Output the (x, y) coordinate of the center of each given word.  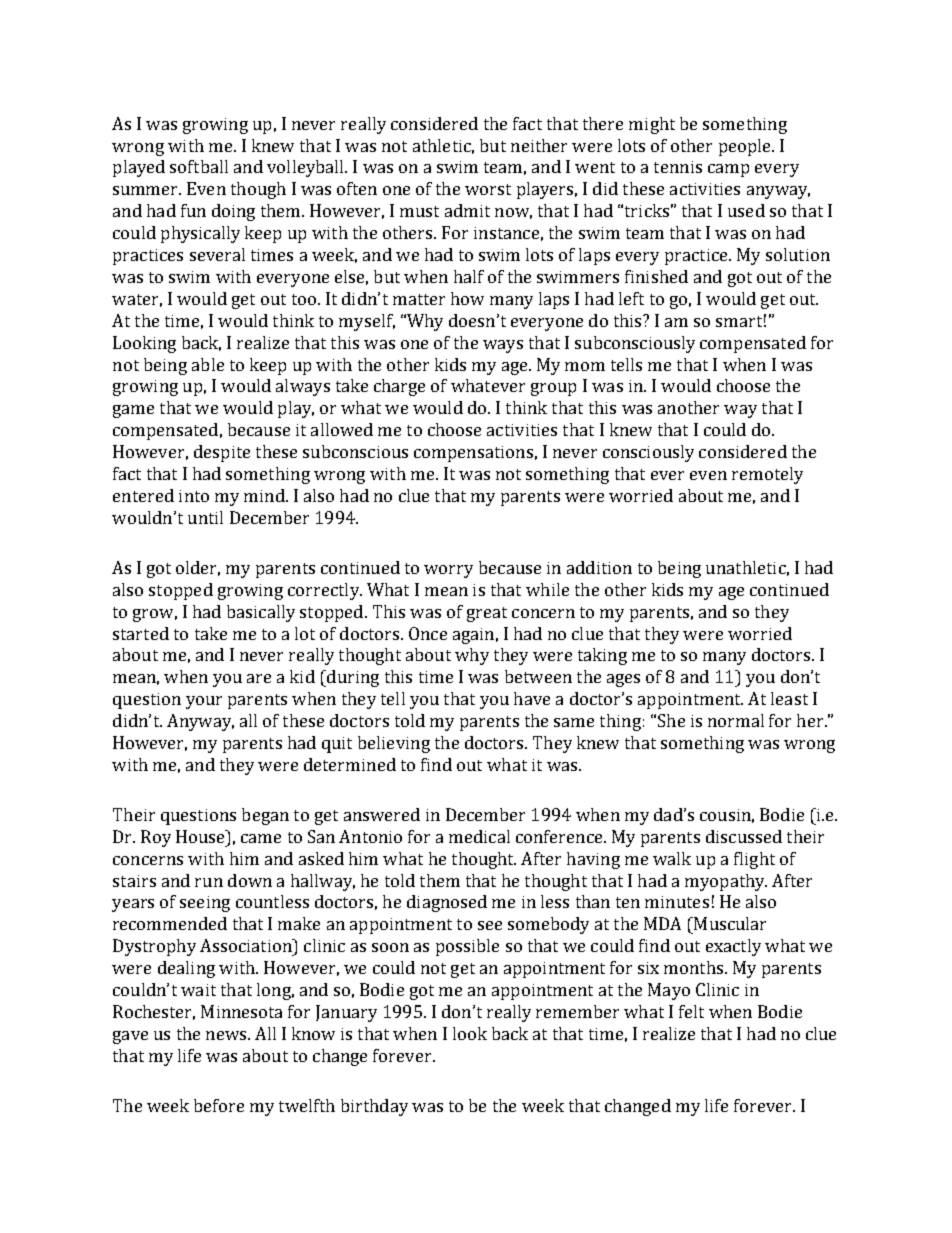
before (219, 1105)
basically (261, 613)
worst (488, 189)
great (487, 614)
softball (199, 166)
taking (602, 656)
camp (728, 170)
